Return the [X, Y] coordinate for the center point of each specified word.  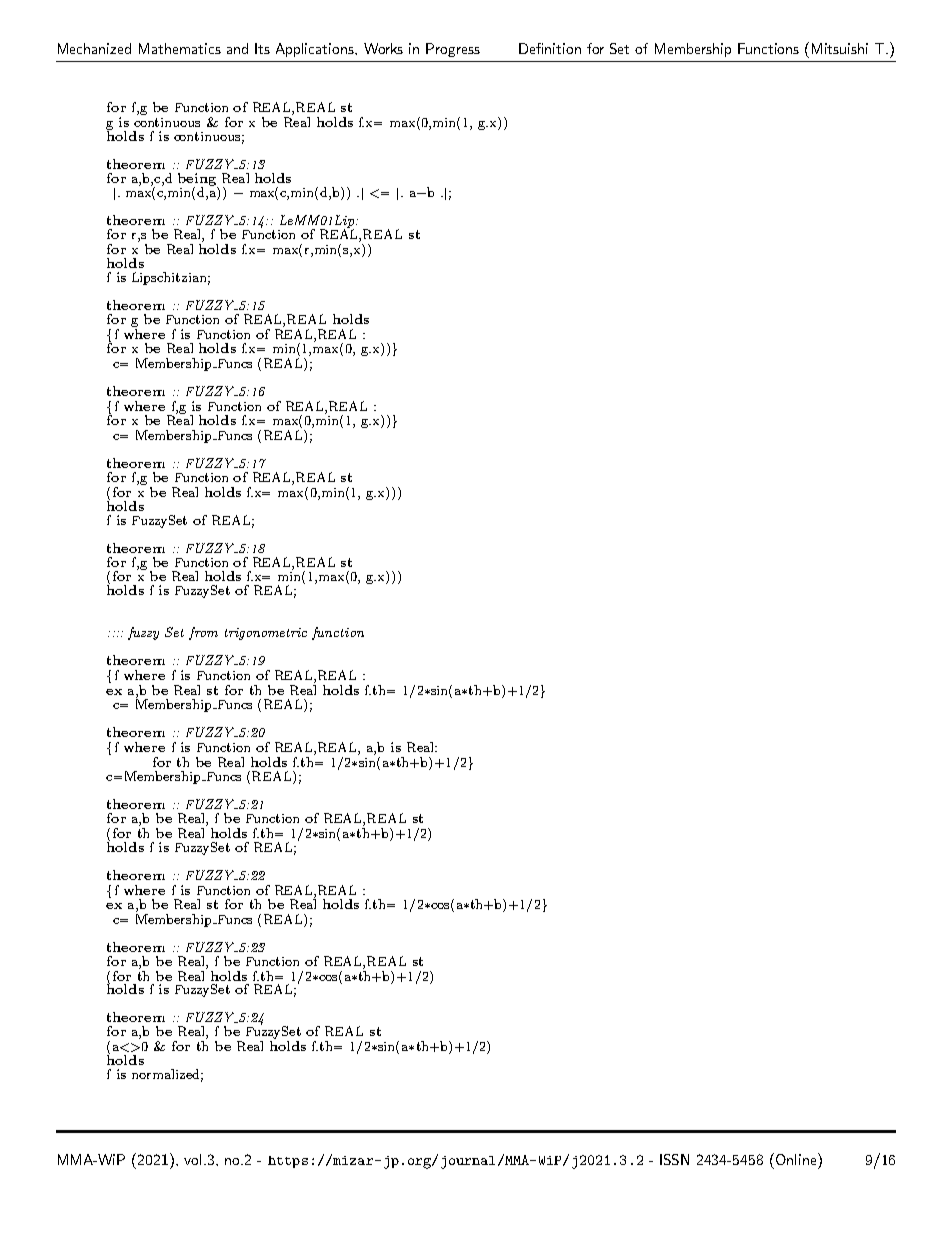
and [237, 48]
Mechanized [94, 48]
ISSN [674, 1159]
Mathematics [180, 48]
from [203, 633]
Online [797, 1159]
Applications [316, 50]
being [198, 180]
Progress [453, 50]
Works [383, 48]
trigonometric [266, 634]
